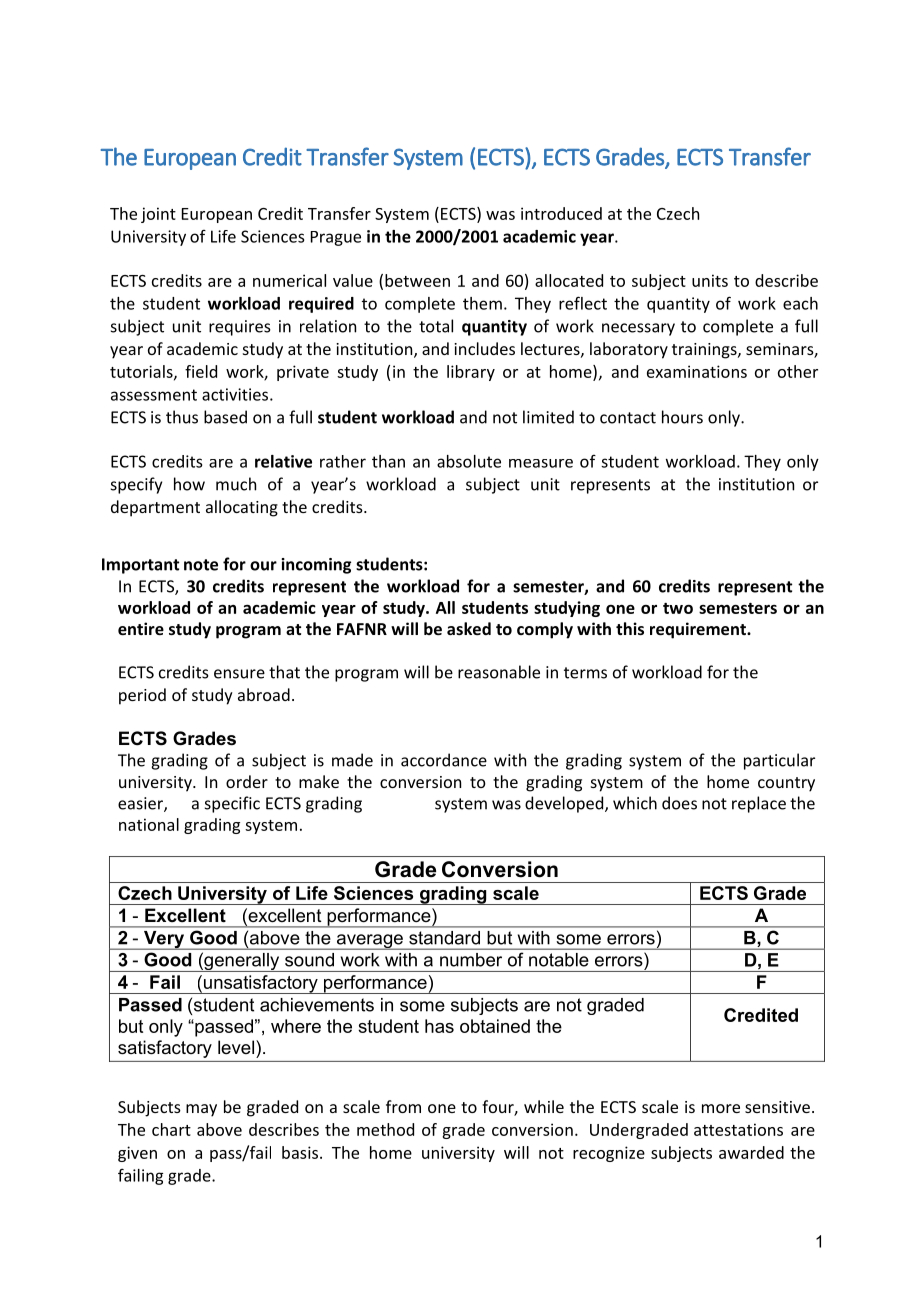 This screenshot has height=1308, width=924. Describe the element at coordinates (225, 417) in the screenshot. I see `based` at that location.
